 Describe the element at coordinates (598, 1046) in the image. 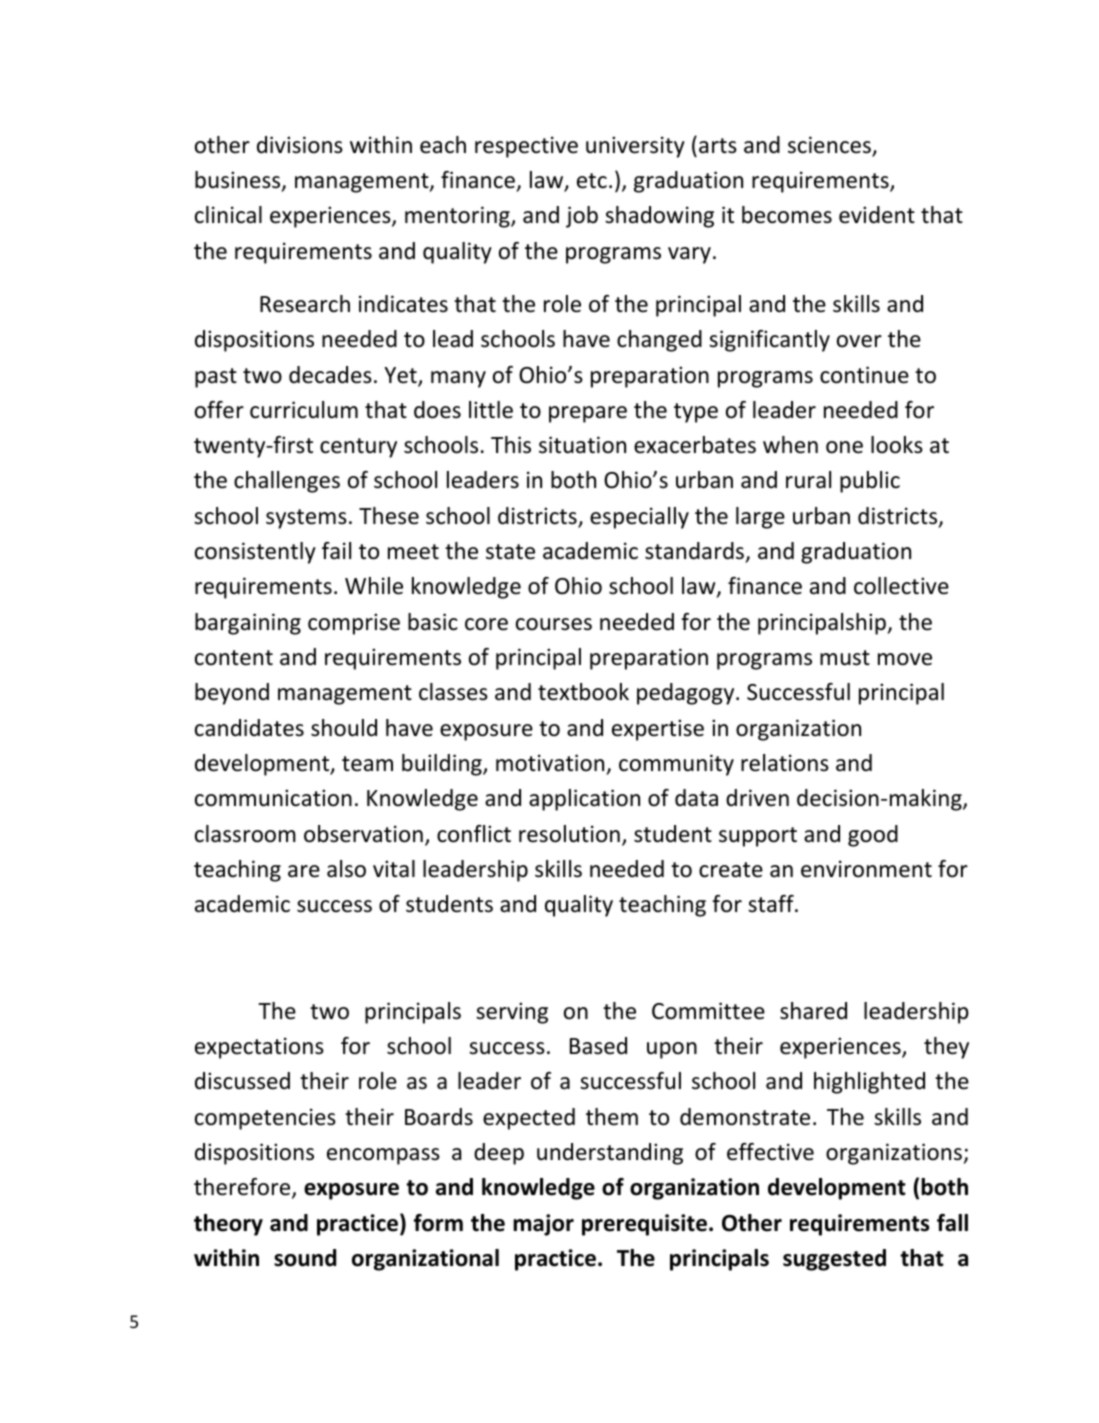

I see `Based` at that location.
